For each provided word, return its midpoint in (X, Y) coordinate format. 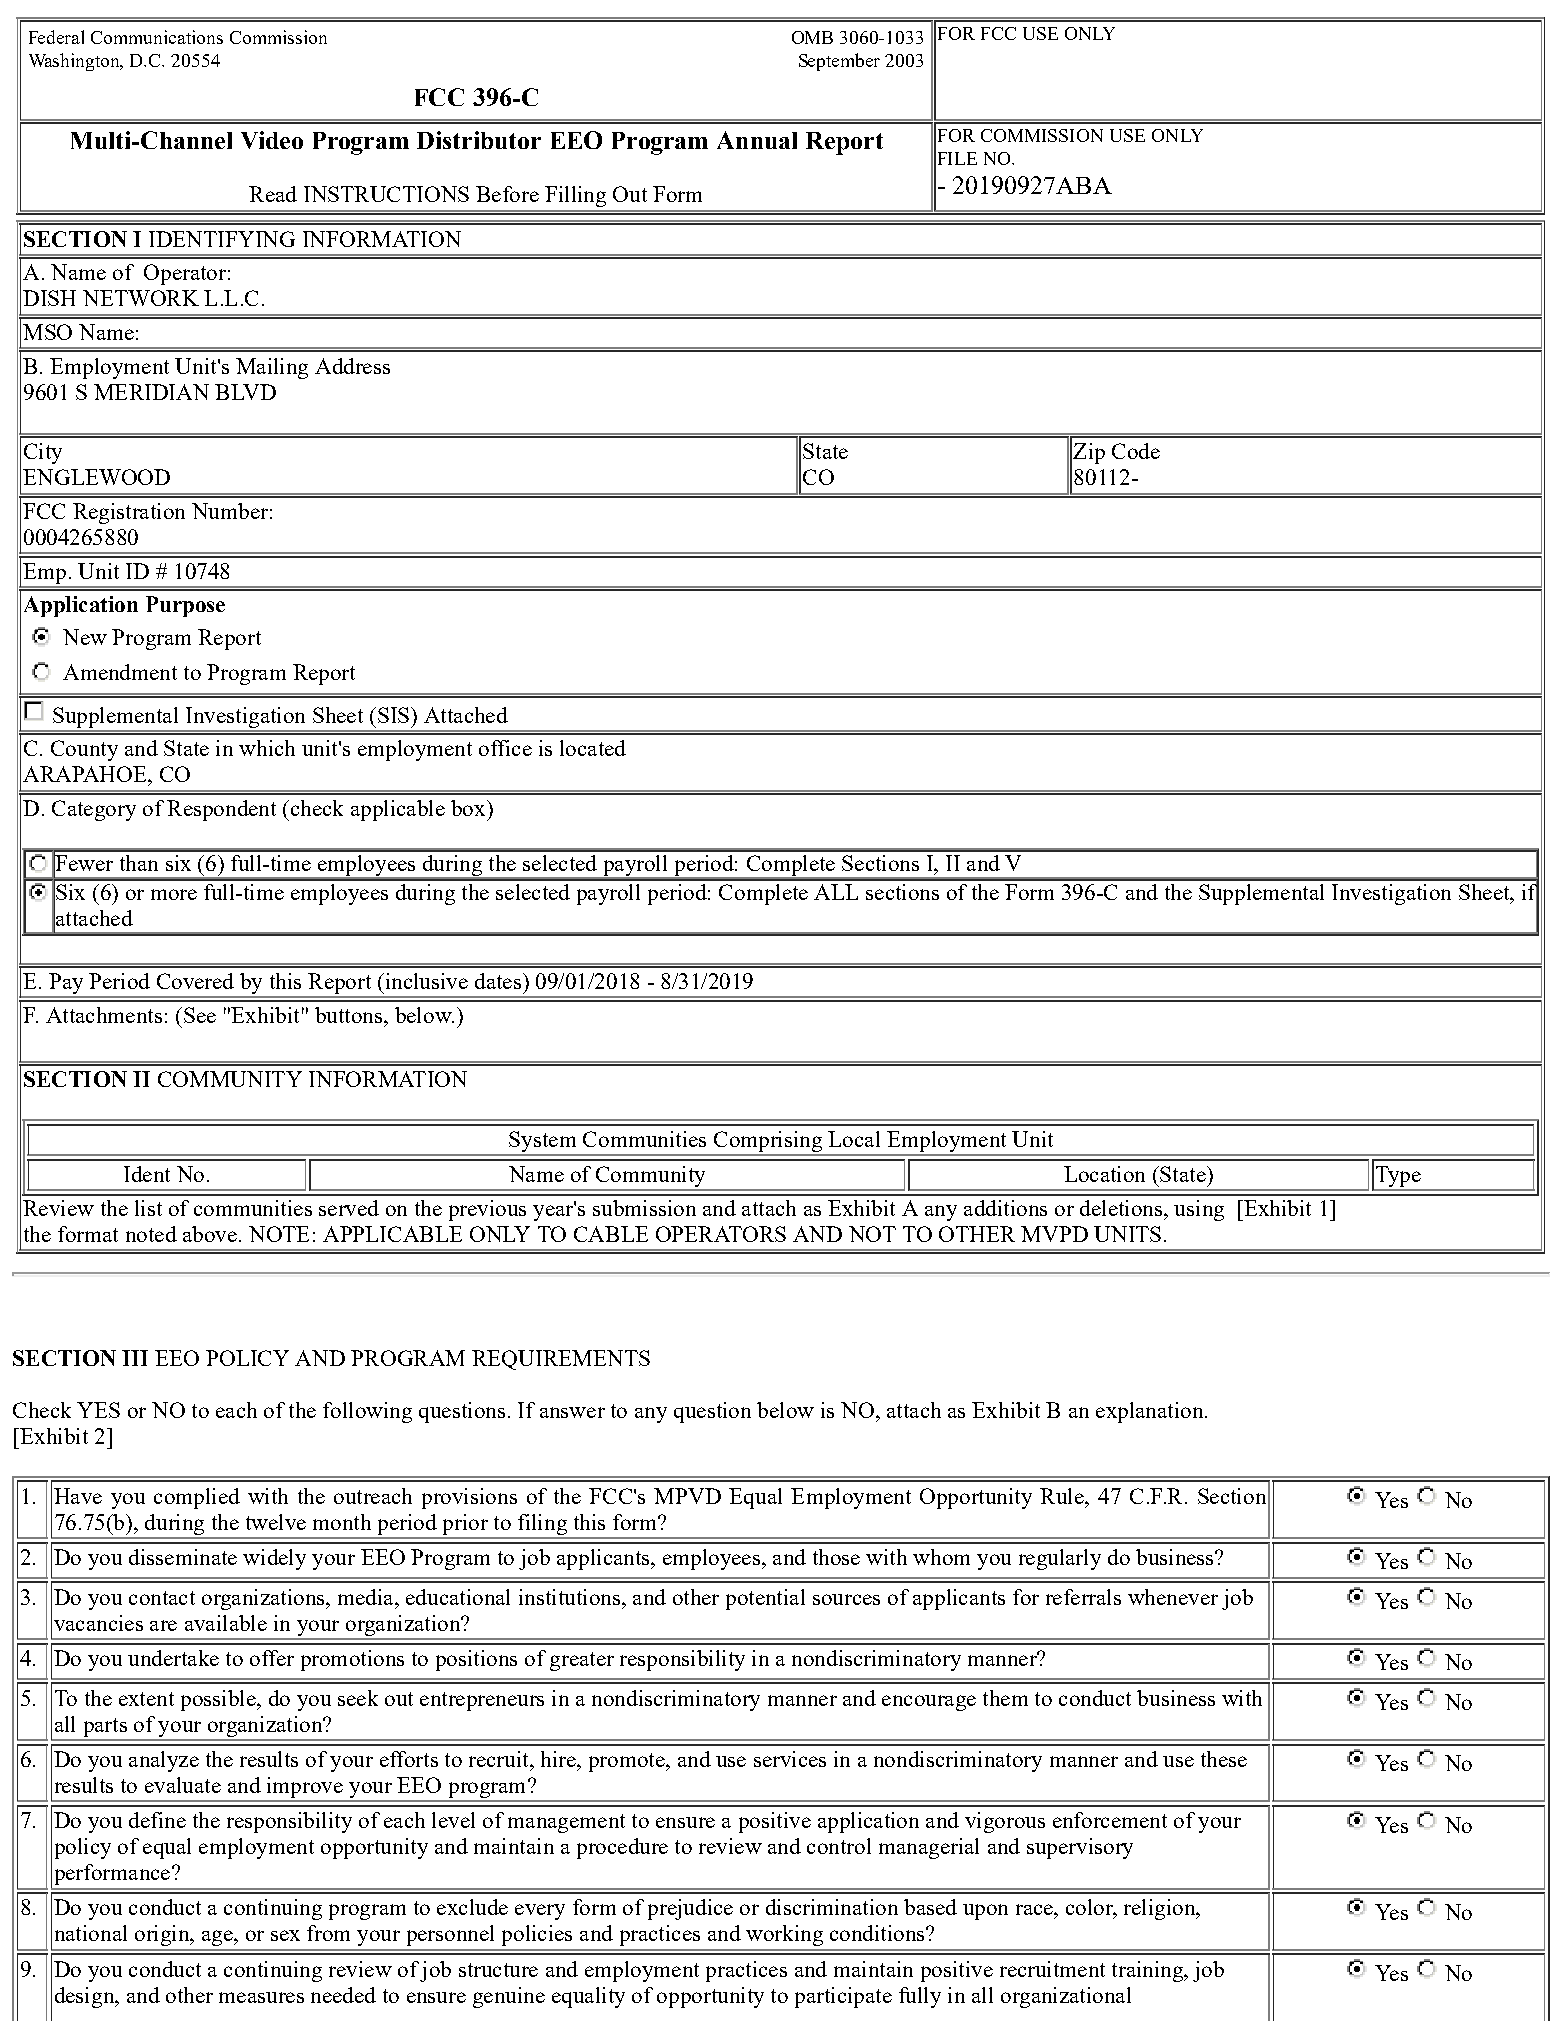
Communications (157, 37)
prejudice (690, 1909)
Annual (757, 140)
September (839, 62)
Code (1136, 451)
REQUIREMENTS (561, 1360)
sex (285, 1935)
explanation (1151, 1412)
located (593, 748)
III (135, 1358)
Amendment (120, 672)
